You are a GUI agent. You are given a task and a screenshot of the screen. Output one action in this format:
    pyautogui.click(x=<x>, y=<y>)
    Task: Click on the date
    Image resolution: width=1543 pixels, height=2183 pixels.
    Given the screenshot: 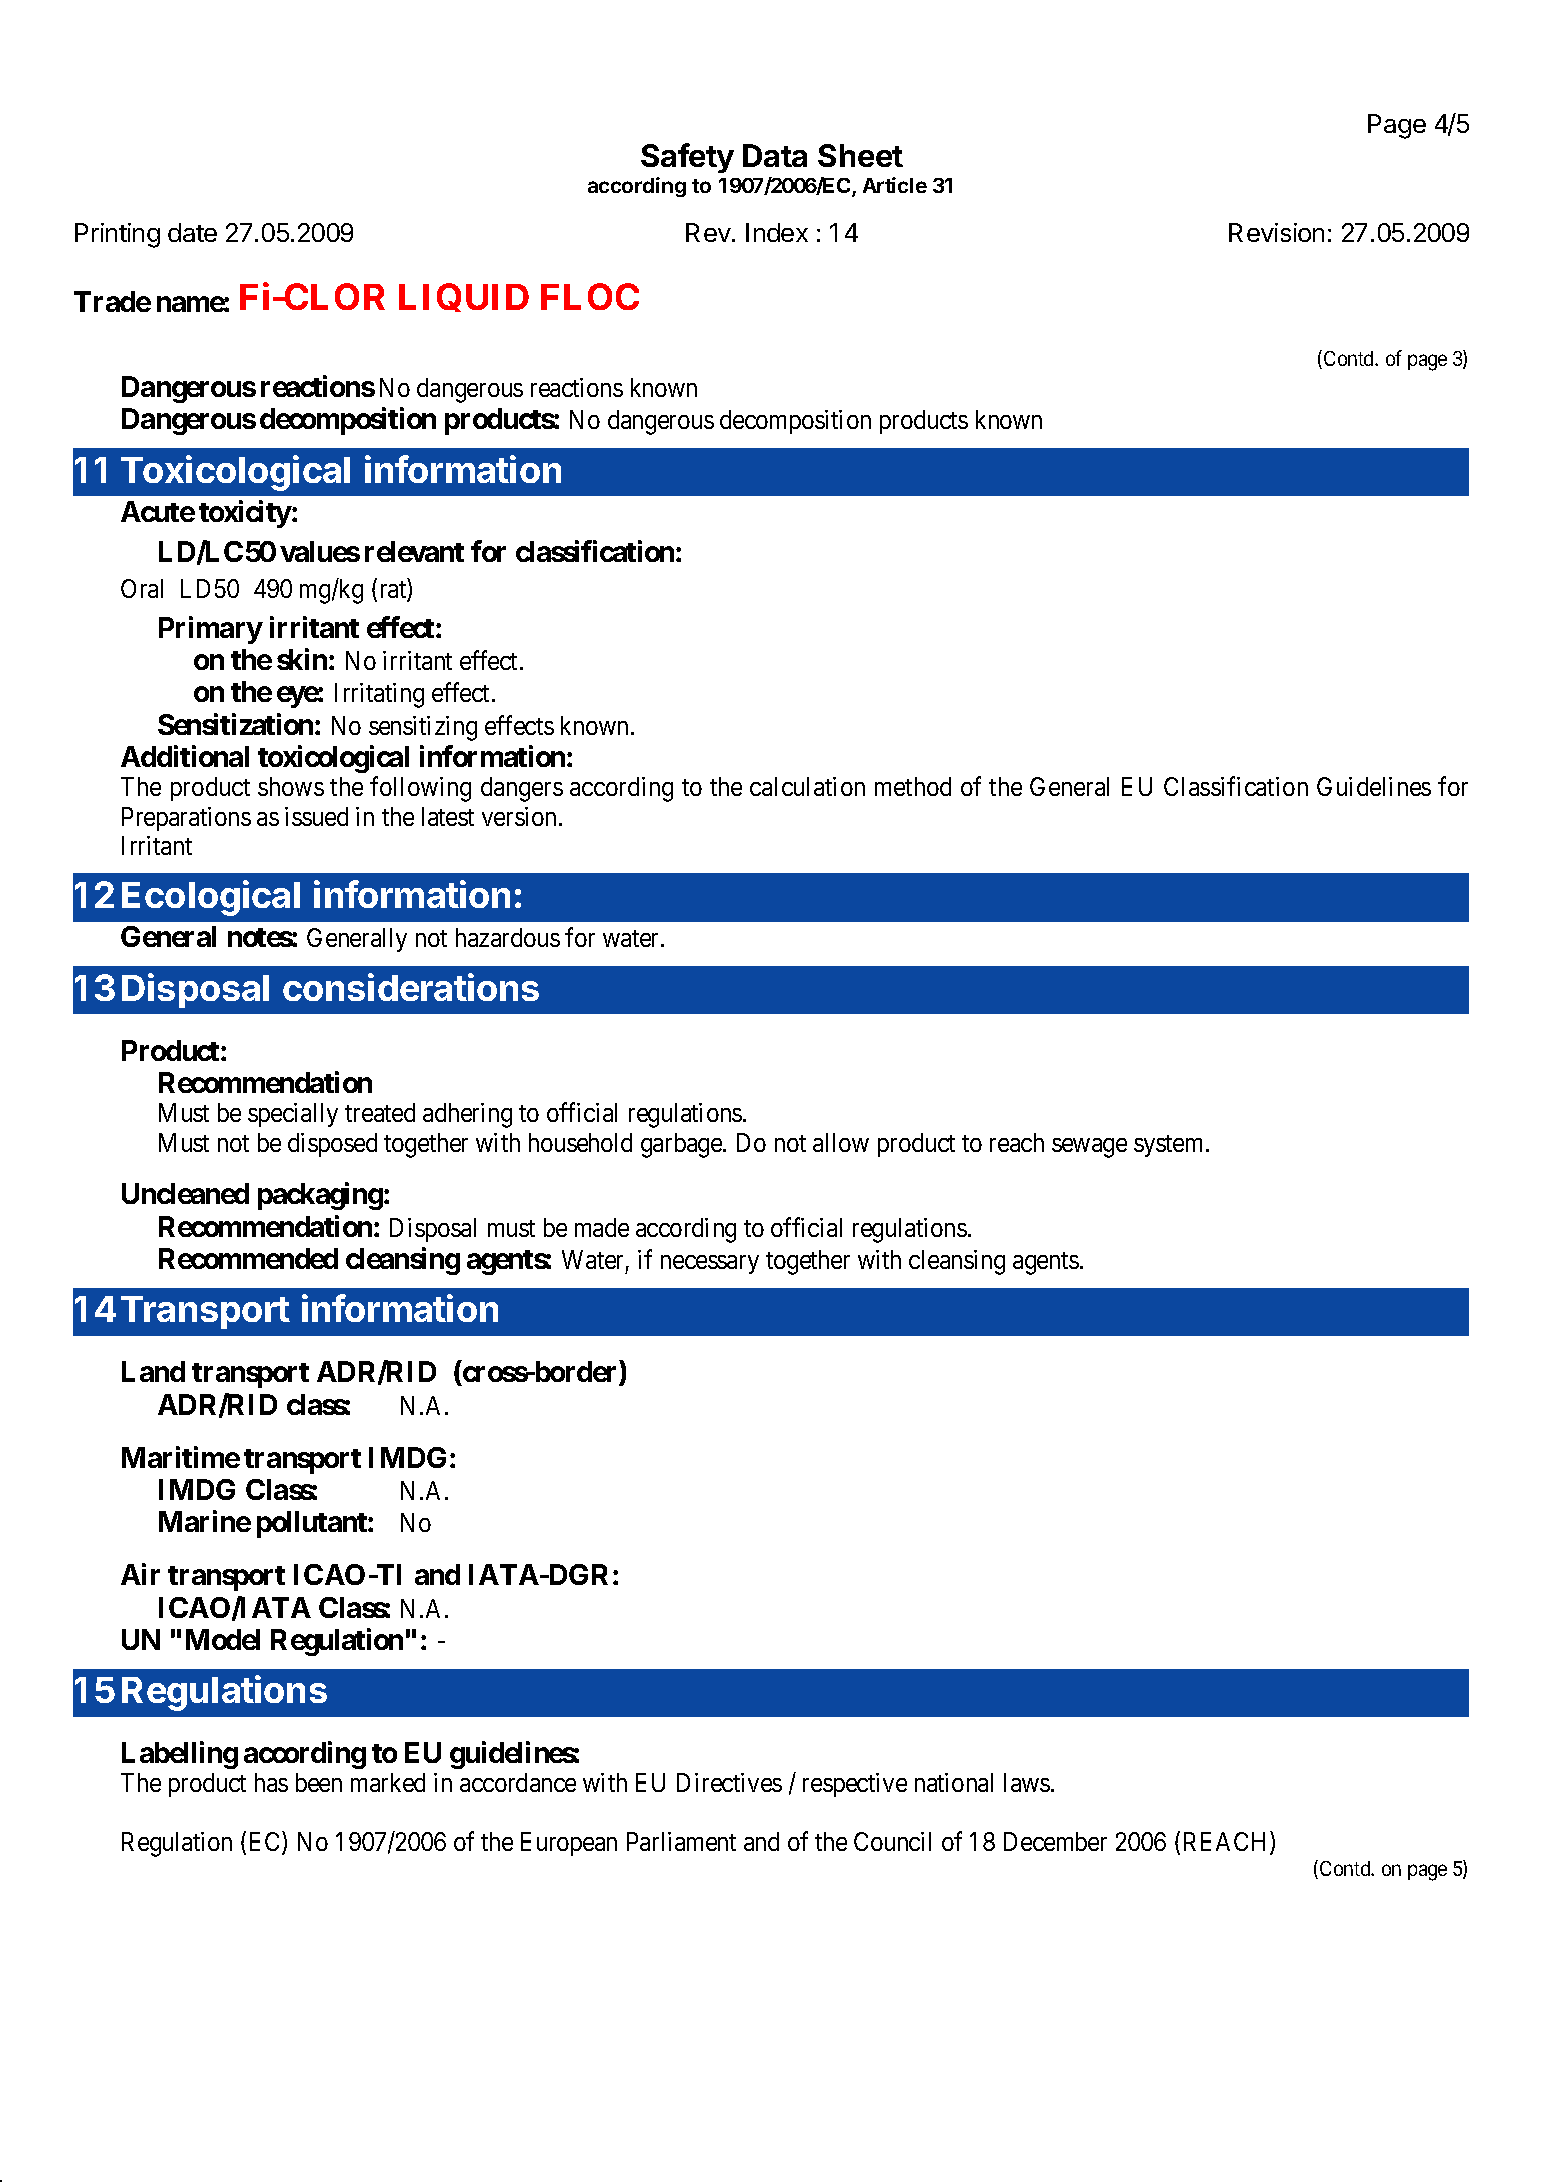 What is the action you would take?
    pyautogui.click(x=192, y=232)
